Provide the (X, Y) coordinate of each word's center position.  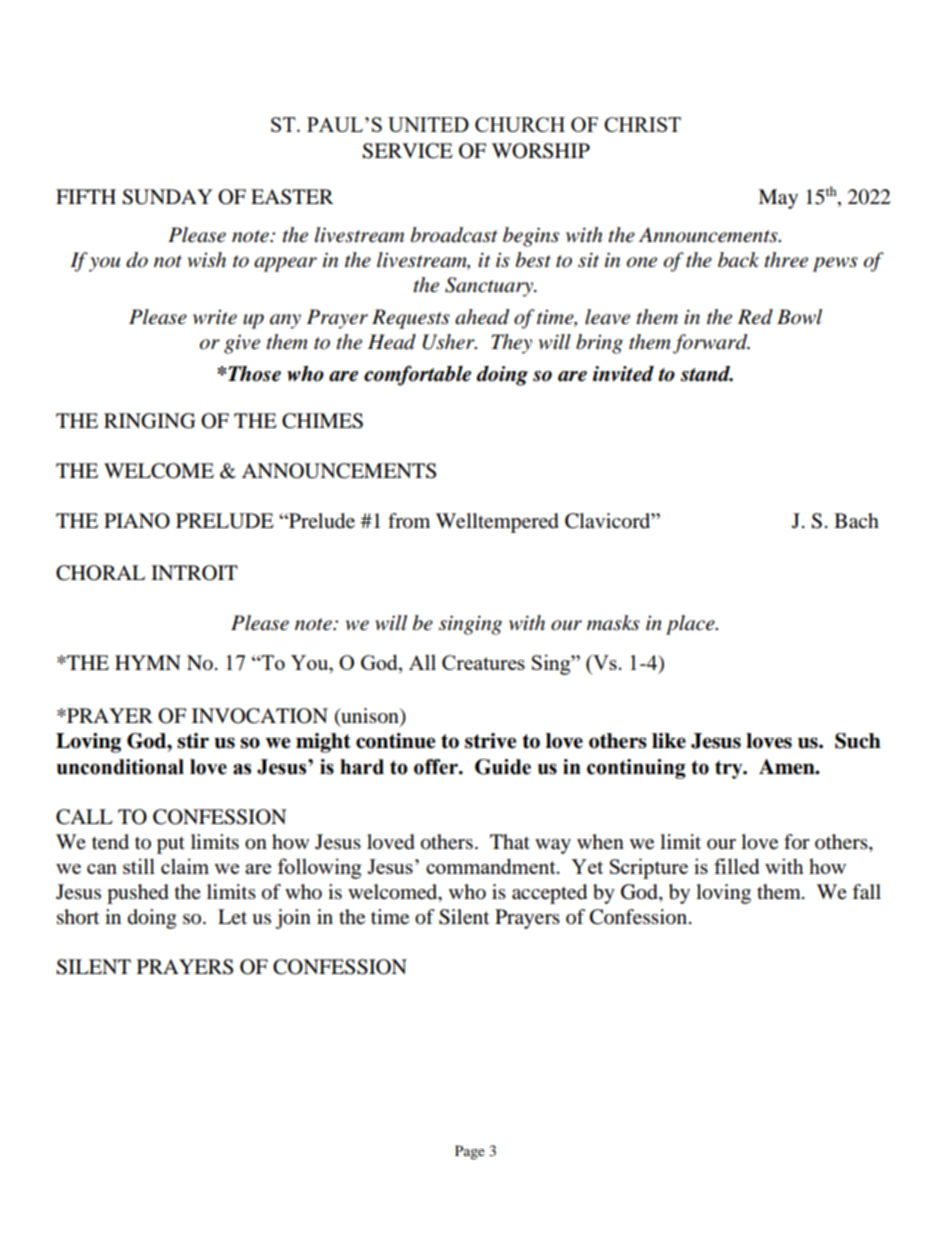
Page (470, 1152)
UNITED (428, 124)
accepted (549, 894)
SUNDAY (167, 197)
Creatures (483, 662)
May (778, 199)
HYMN (148, 662)
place (691, 625)
